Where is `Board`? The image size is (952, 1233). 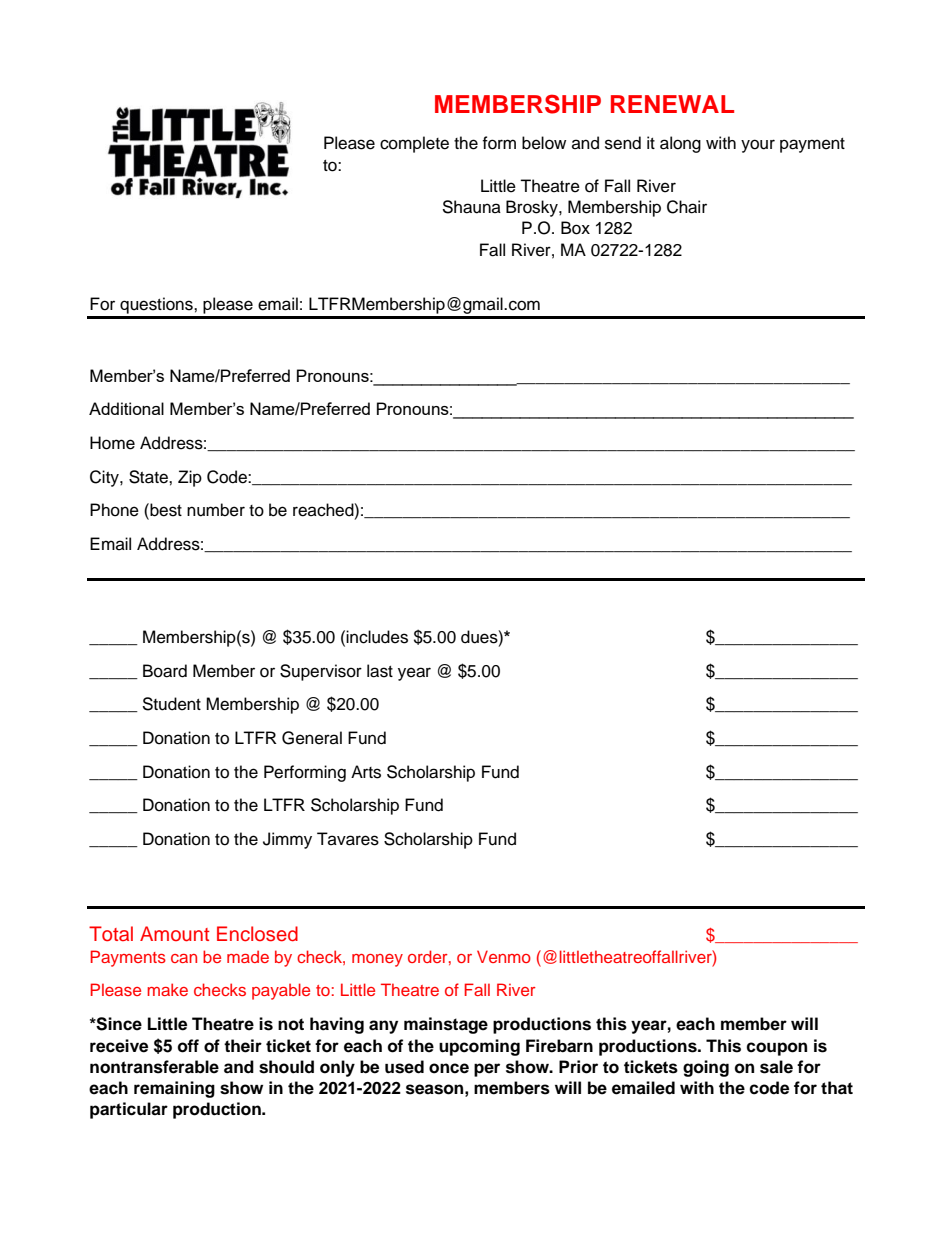 Board is located at coordinates (165, 671).
